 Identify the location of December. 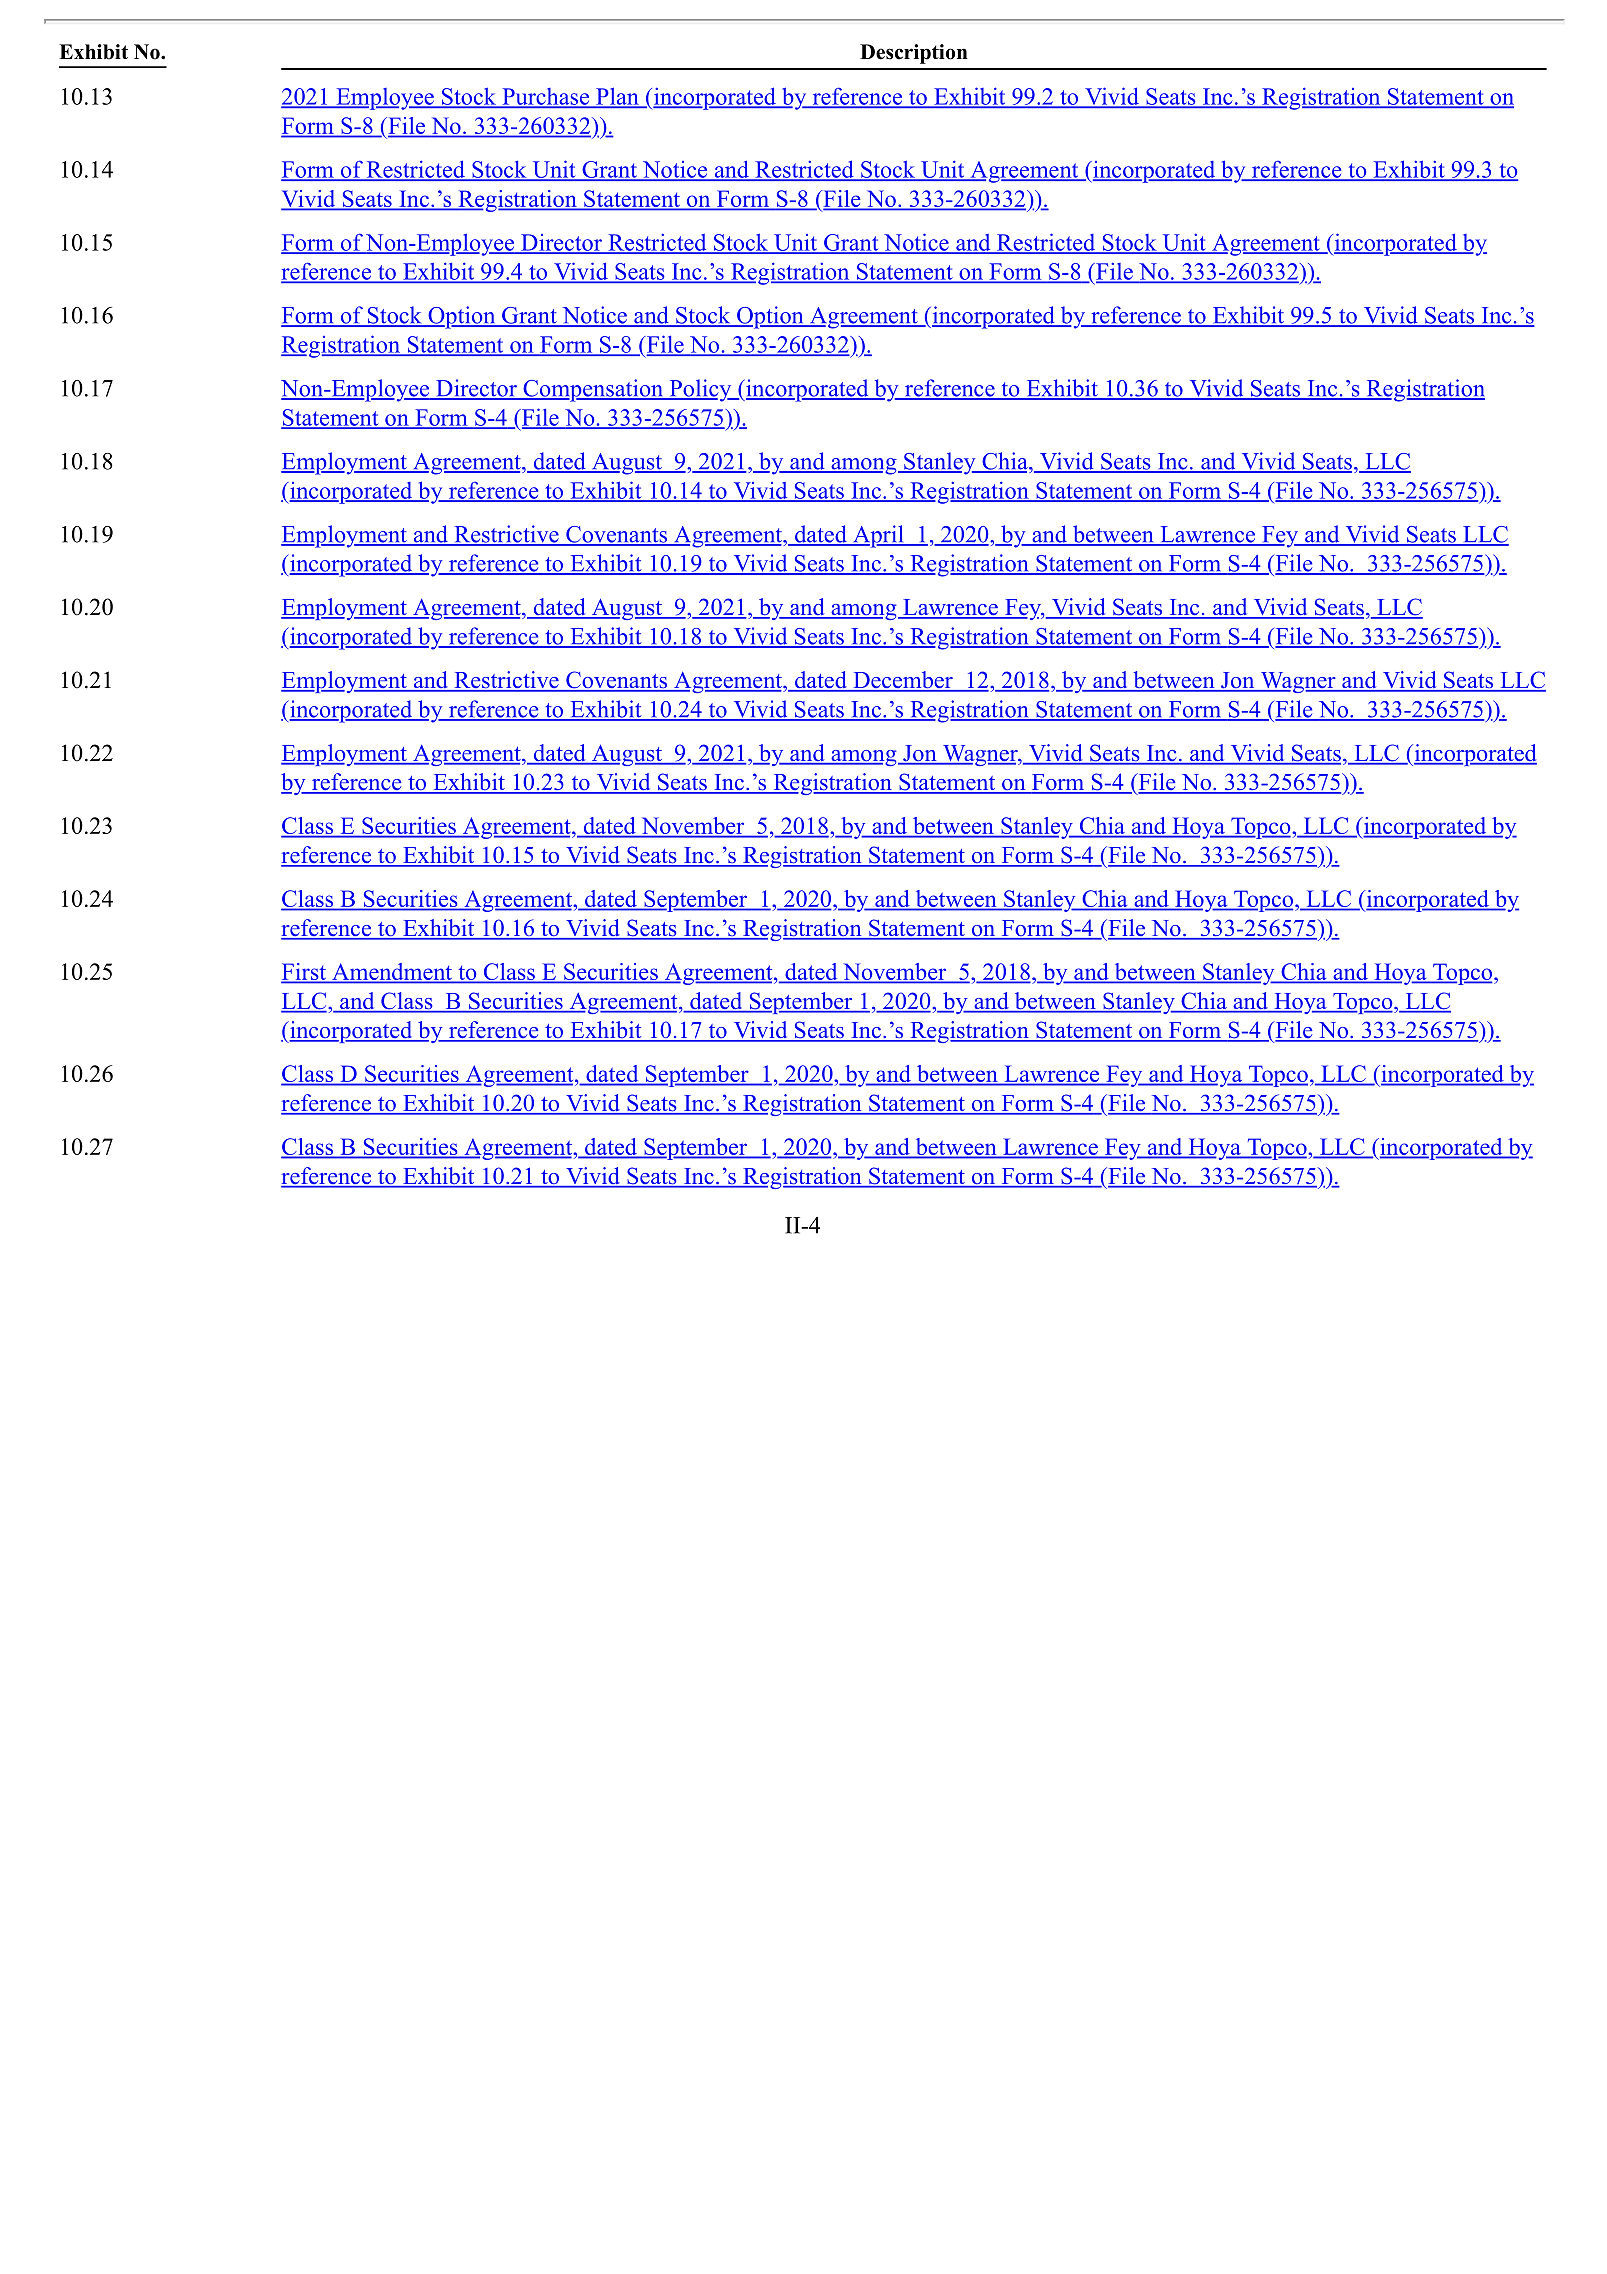
(903, 681).
